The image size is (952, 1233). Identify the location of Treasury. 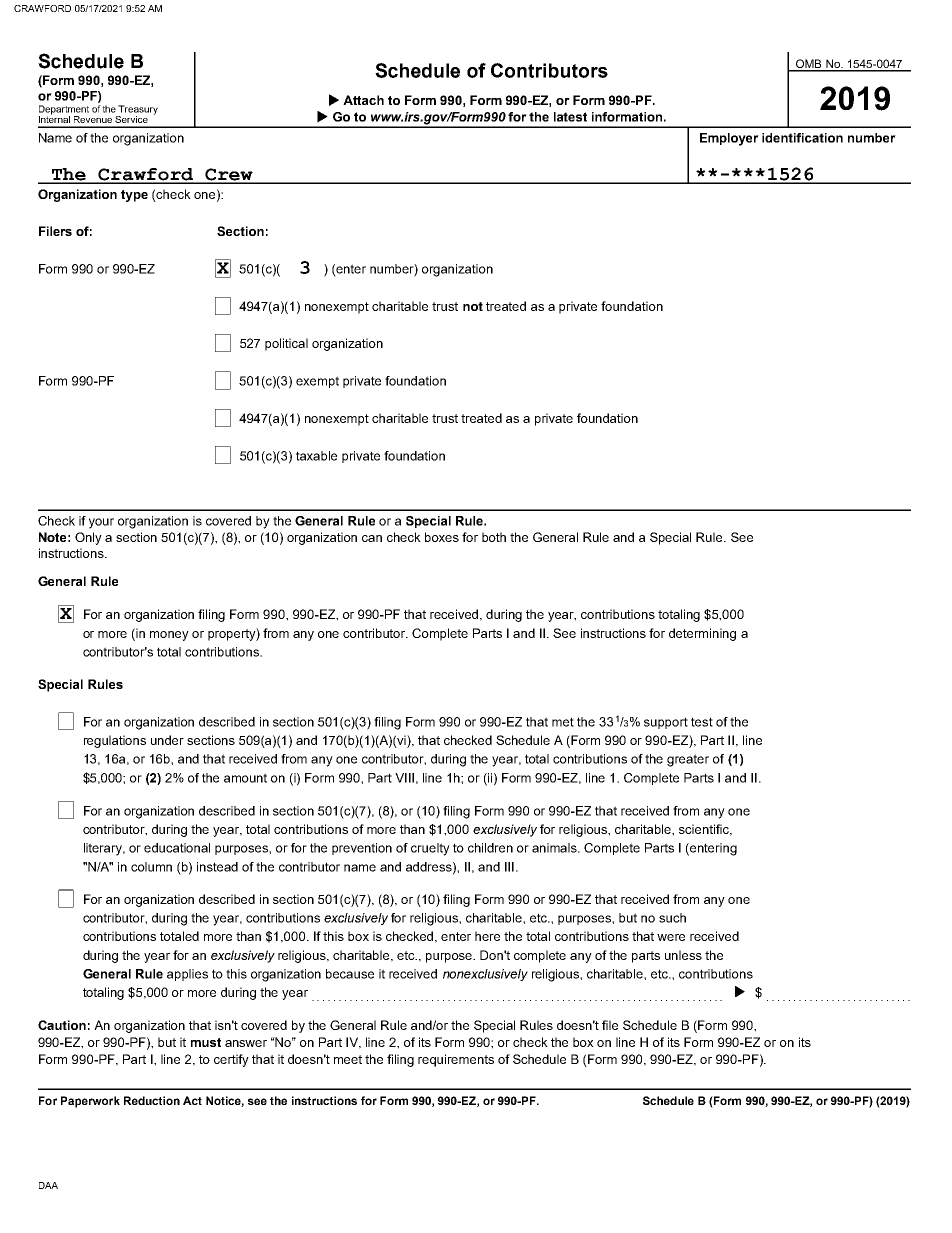
(137, 111).
